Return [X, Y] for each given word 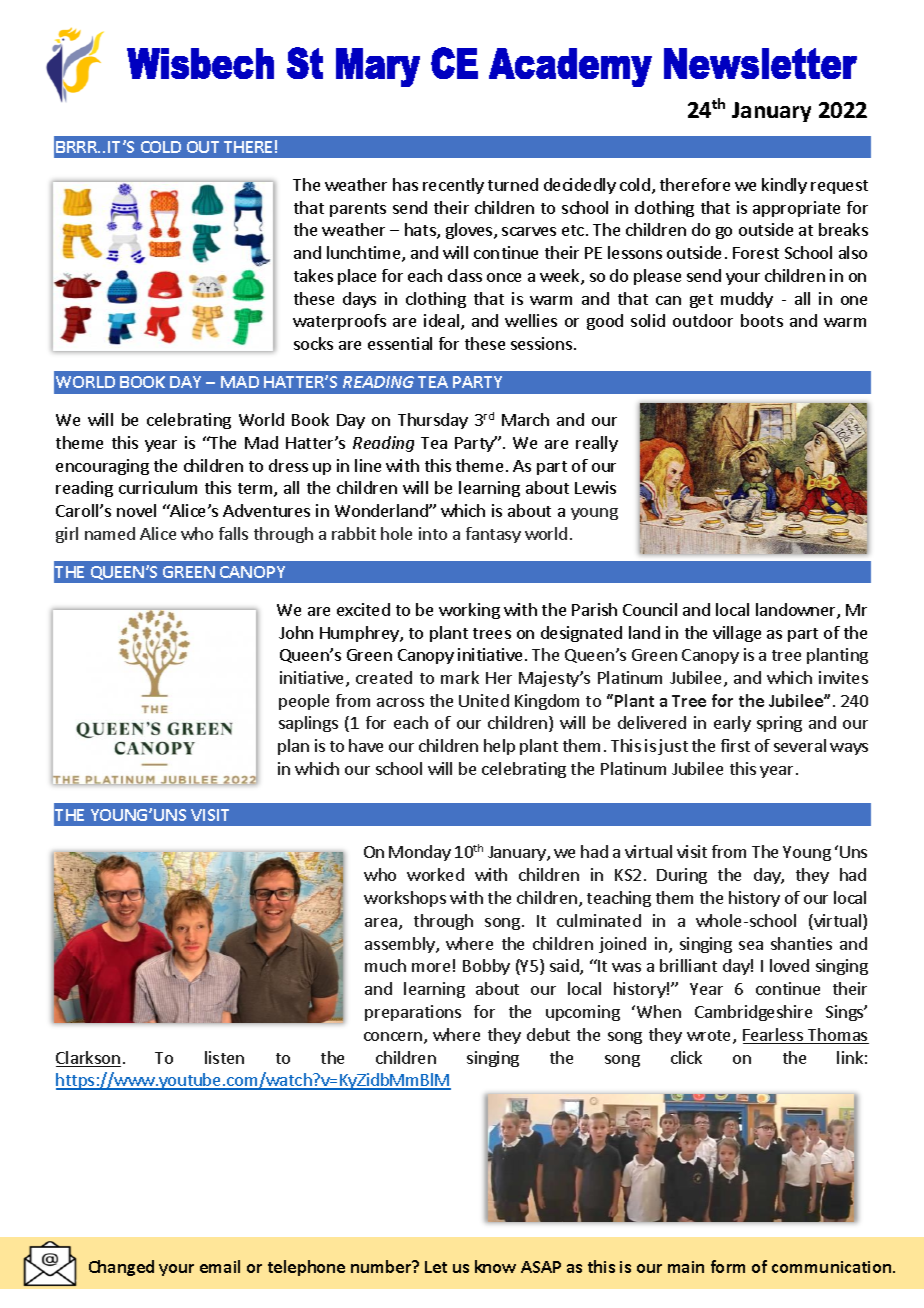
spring [779, 724]
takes [313, 275]
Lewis [595, 487]
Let [436, 1267]
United [484, 700]
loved [789, 965]
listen [224, 1057]
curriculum [158, 487]
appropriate [796, 209]
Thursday [433, 421]
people [304, 702]
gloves [470, 231]
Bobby [486, 967]
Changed [121, 1268]
